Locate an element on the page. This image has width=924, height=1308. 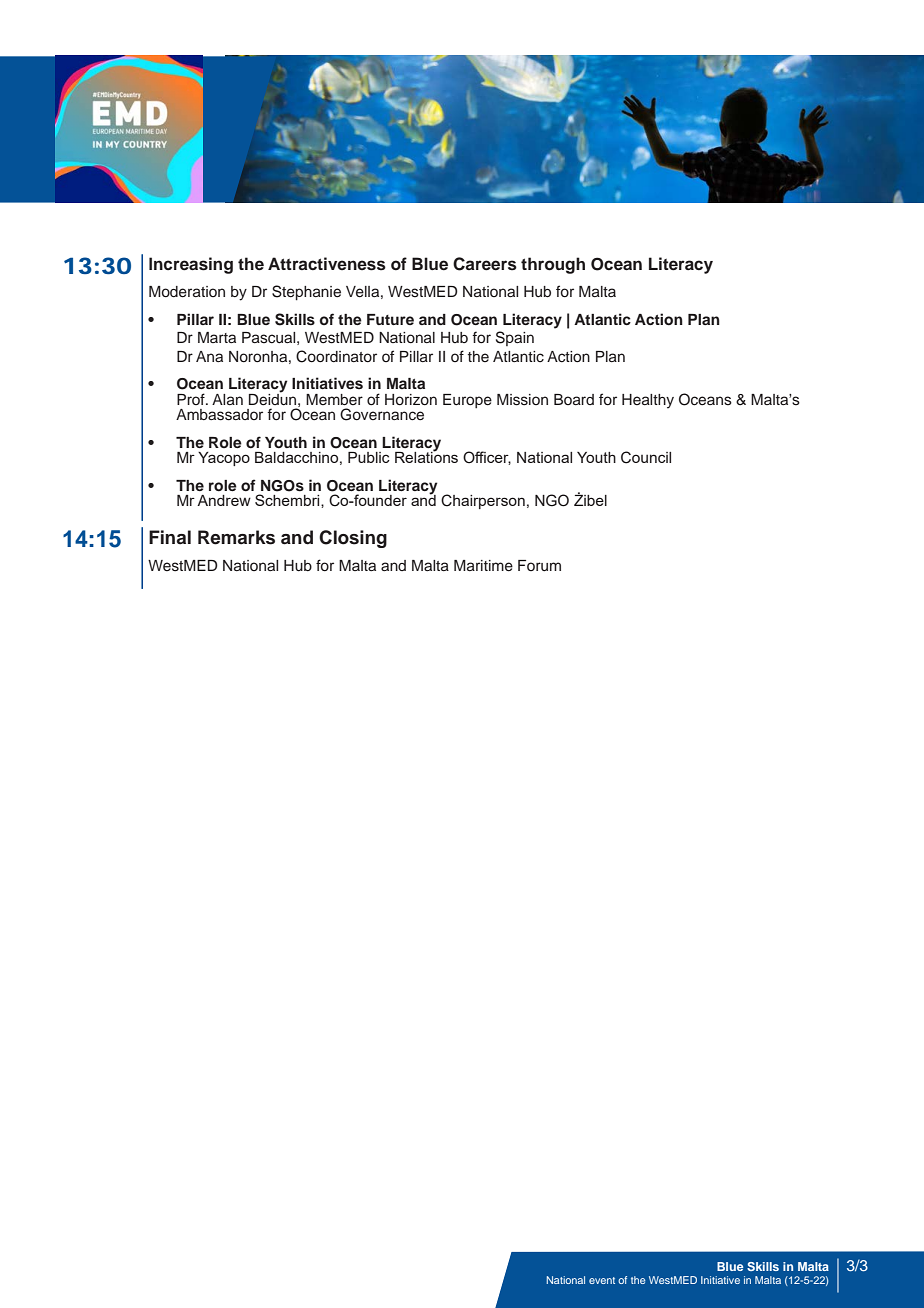
Future is located at coordinates (390, 319).
